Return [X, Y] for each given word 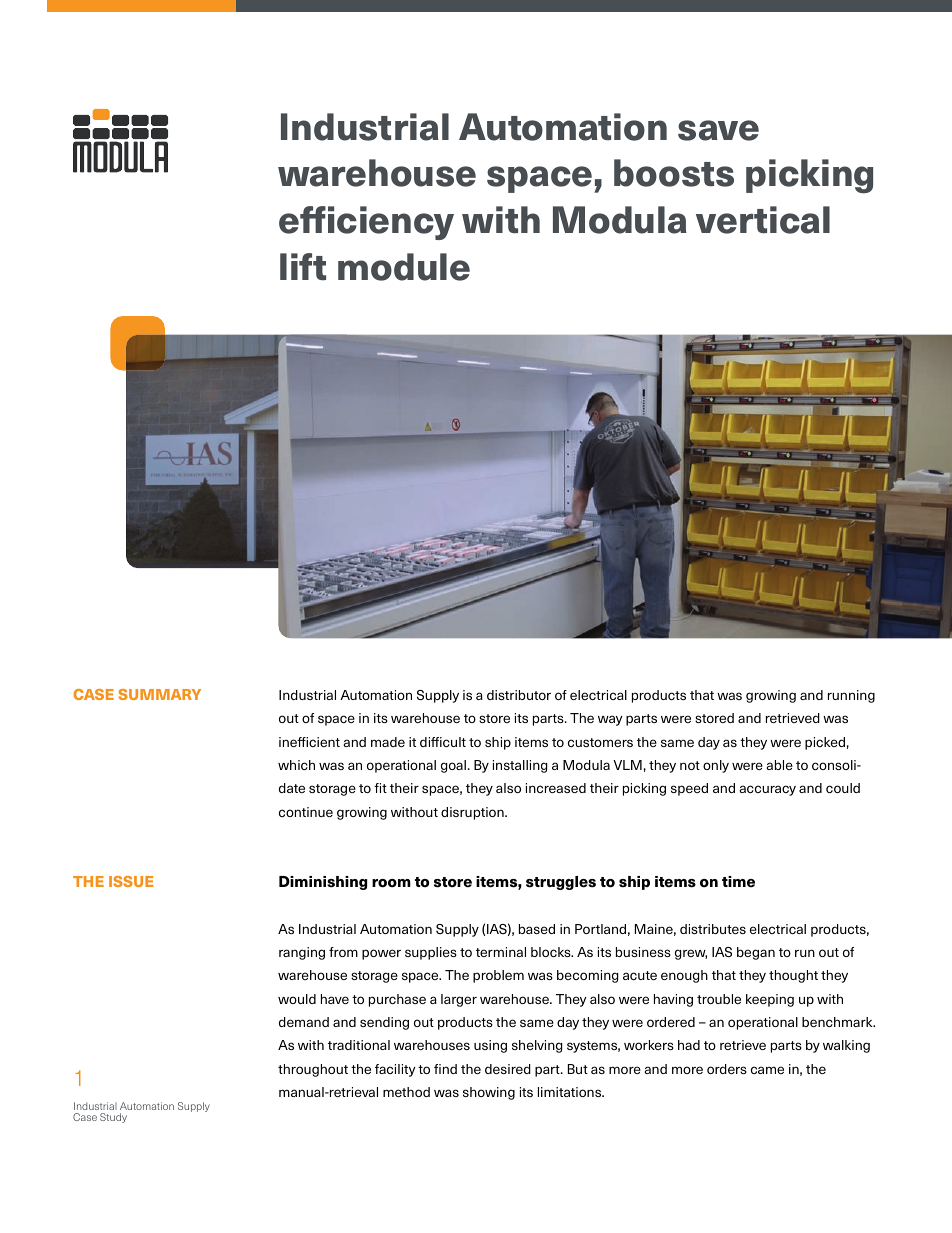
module [404, 267]
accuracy [768, 790]
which [296, 765]
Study [113, 1118]
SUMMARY [159, 694]
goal [453, 766]
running [851, 696]
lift [303, 266]
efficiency [366, 223]
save [718, 130]
